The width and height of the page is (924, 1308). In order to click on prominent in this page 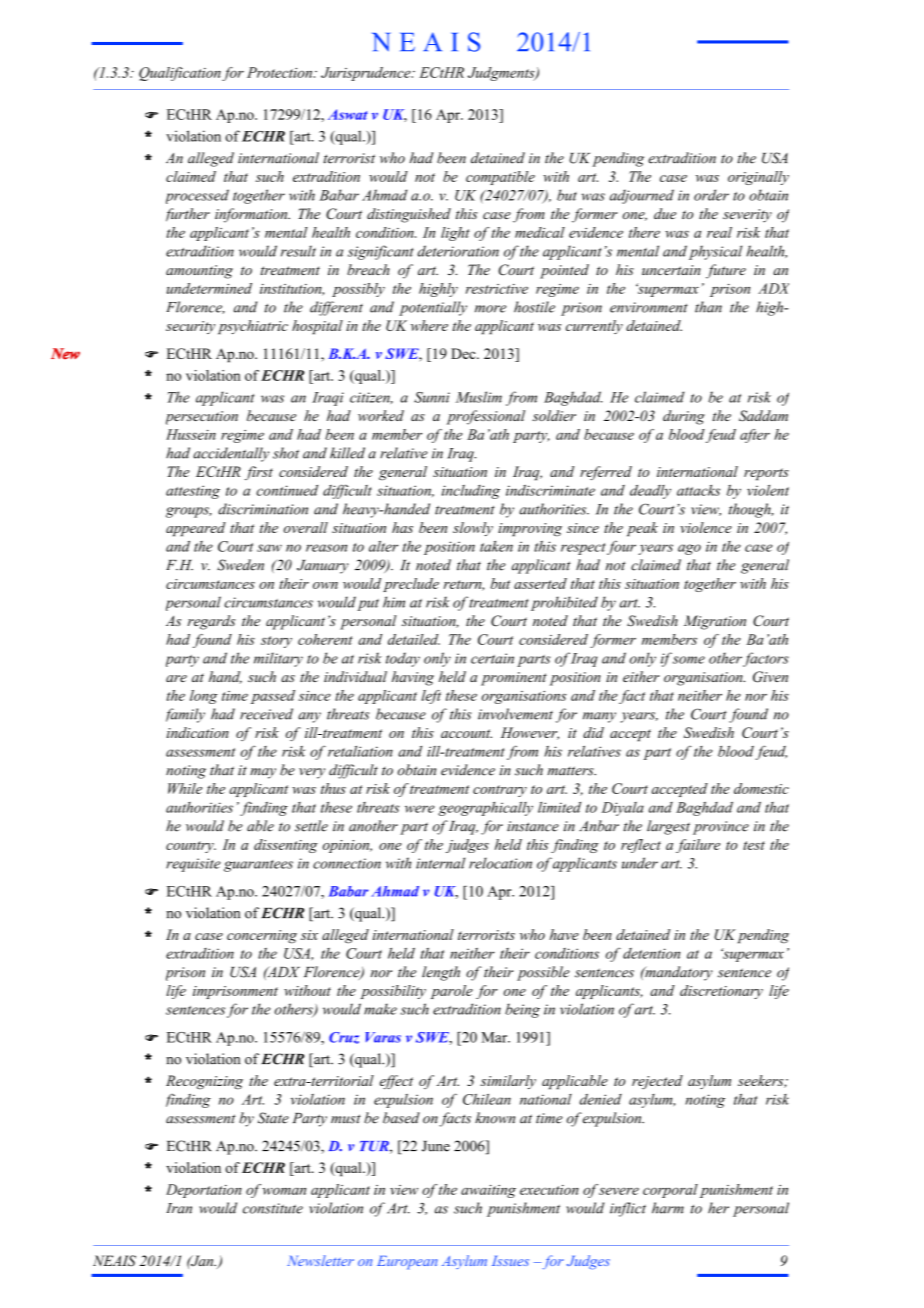, I will do `click(514, 679)`.
